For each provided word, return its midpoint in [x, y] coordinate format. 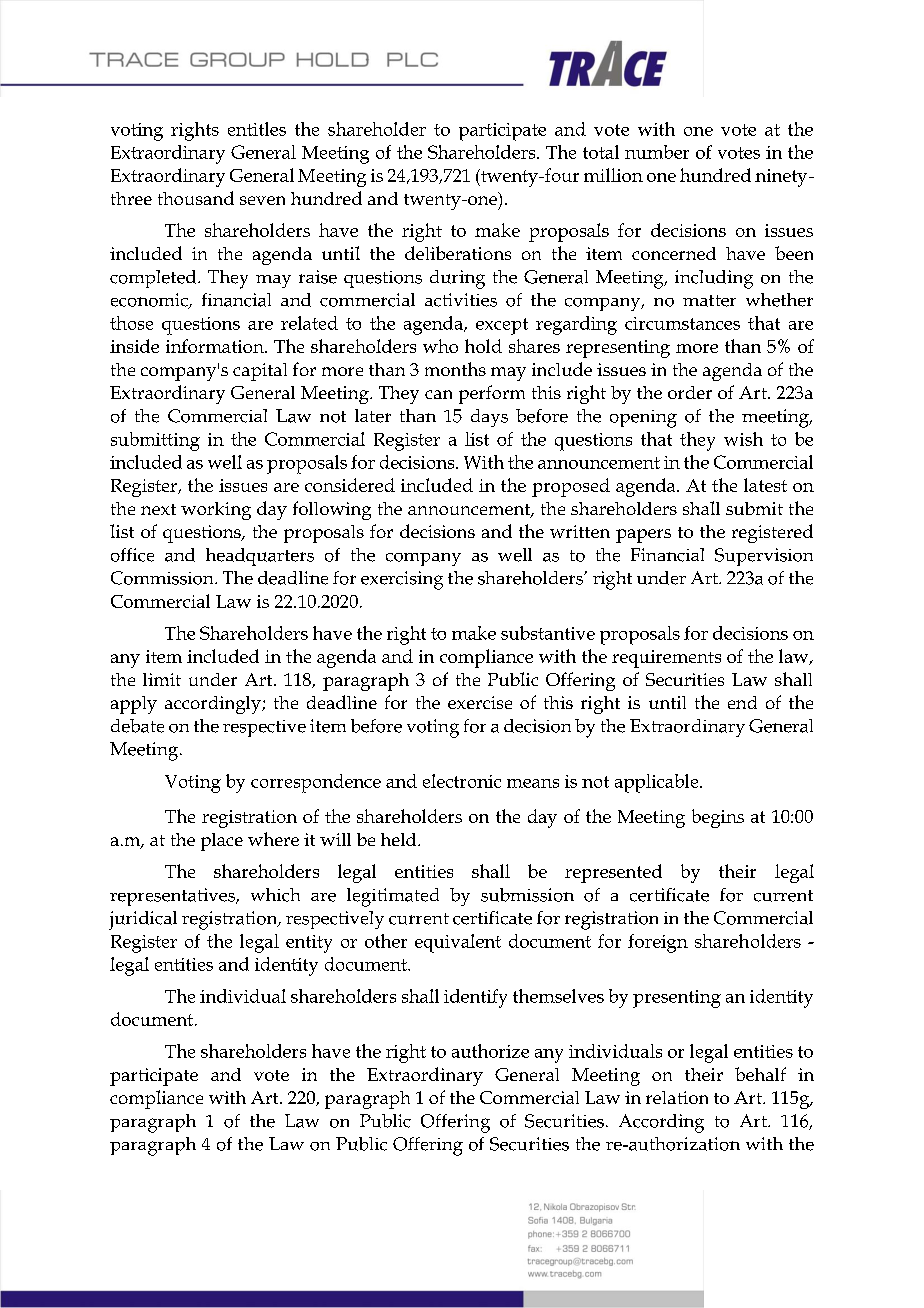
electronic [462, 781]
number [657, 152]
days [489, 418]
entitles [257, 129]
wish [743, 439]
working [216, 511]
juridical [143, 920]
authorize [490, 1051]
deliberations [458, 253]
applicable [658, 783]
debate [137, 726]
